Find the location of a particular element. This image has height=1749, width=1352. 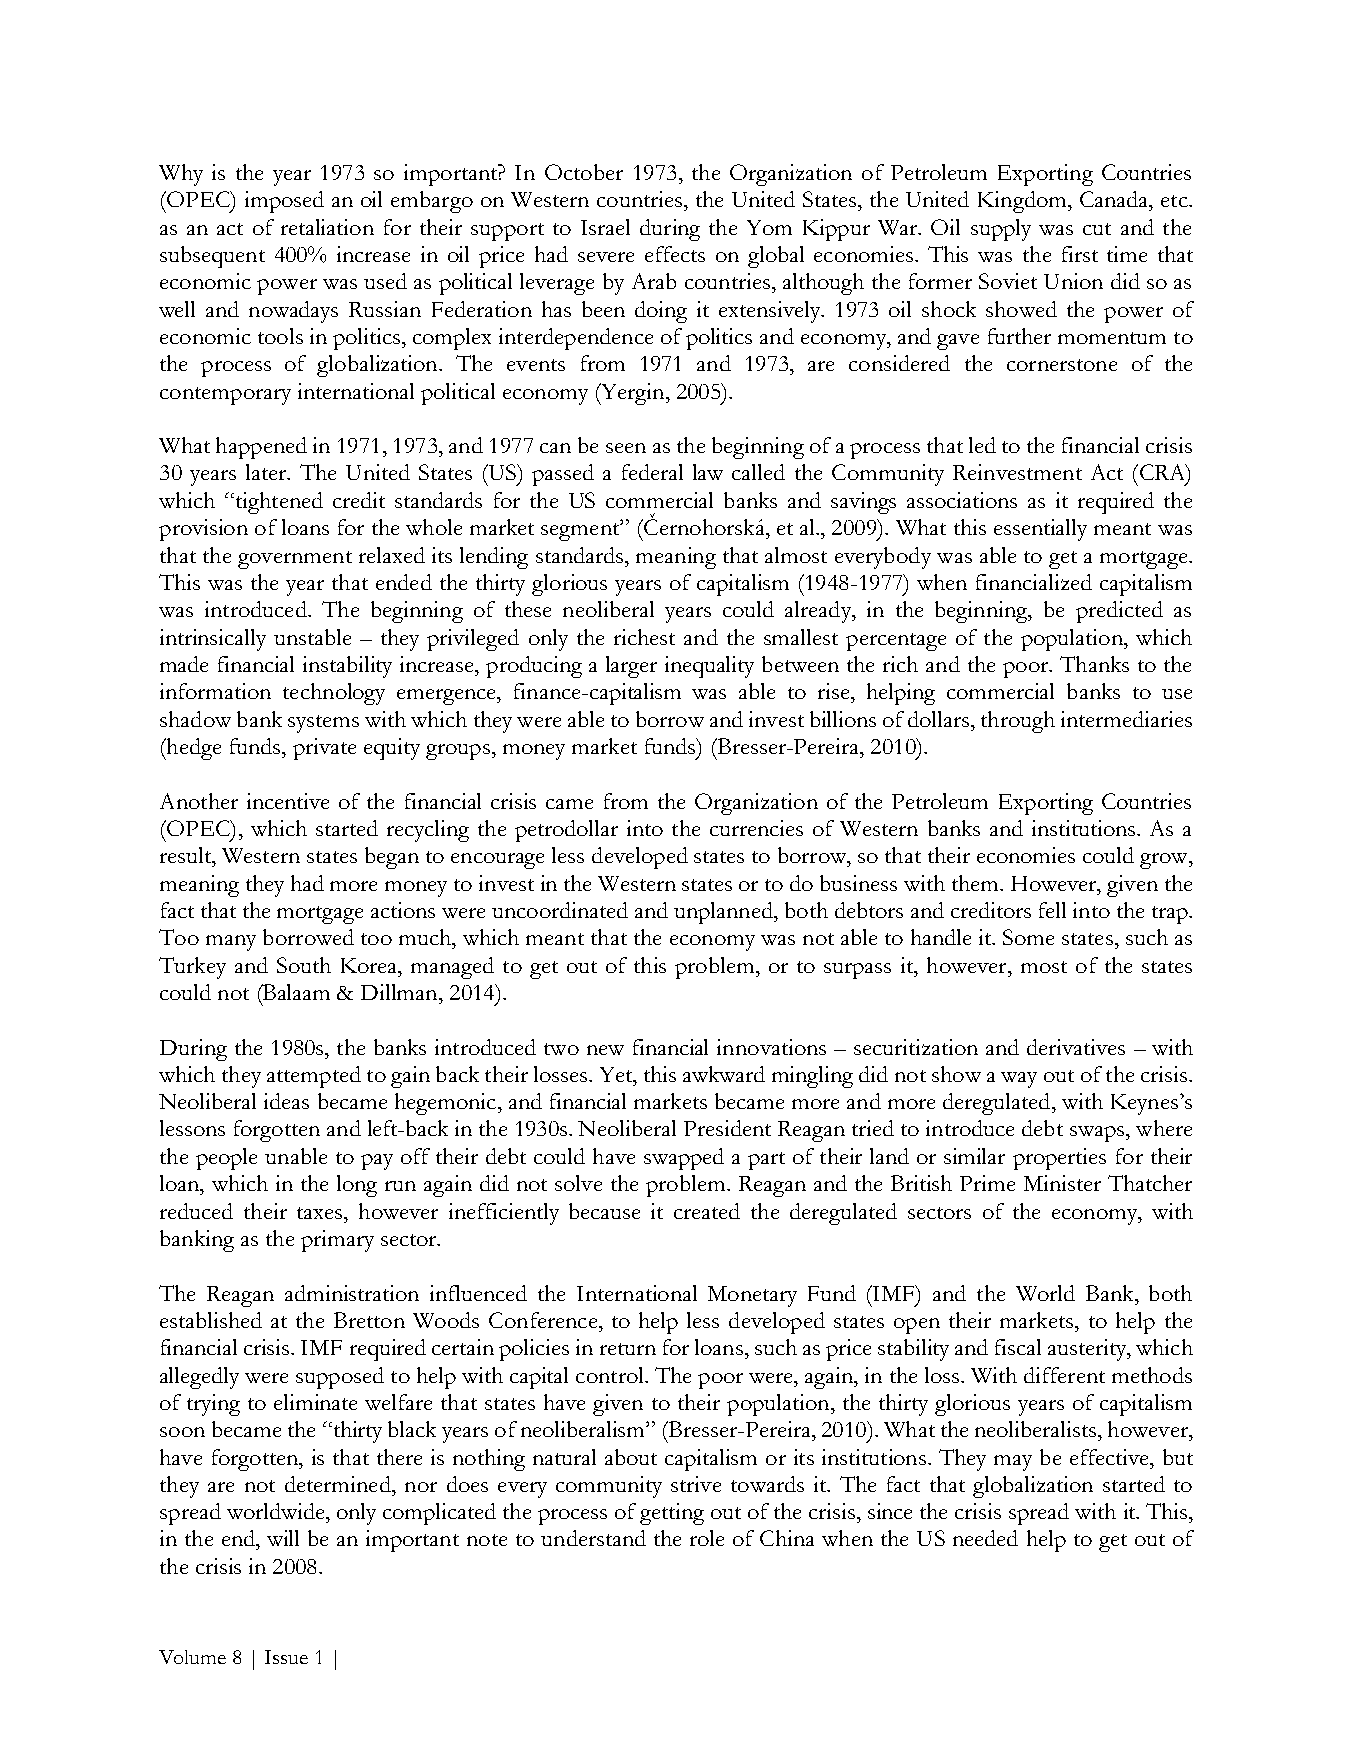

cut is located at coordinates (1097, 229).
